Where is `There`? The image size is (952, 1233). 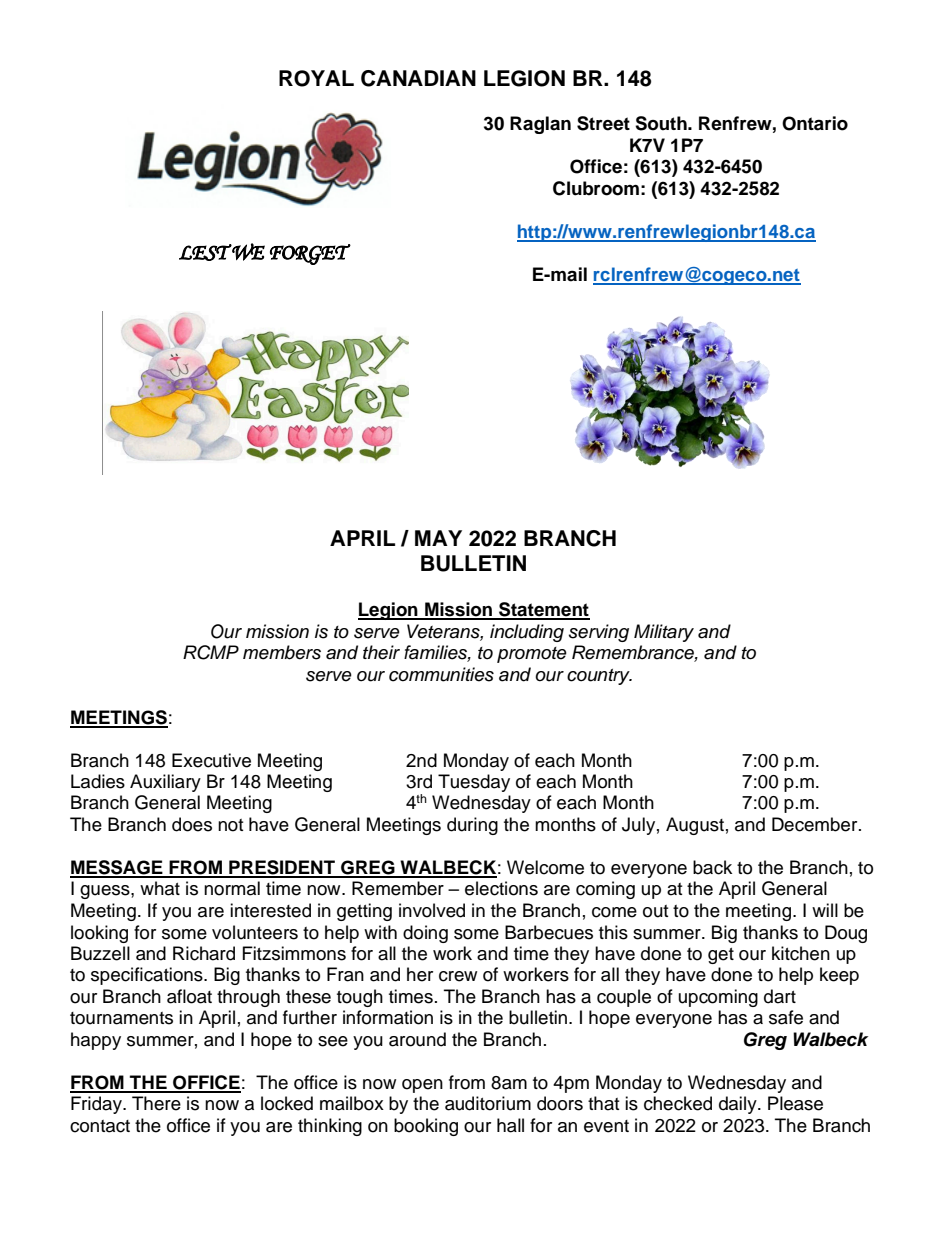 There is located at coordinates (156, 1103).
